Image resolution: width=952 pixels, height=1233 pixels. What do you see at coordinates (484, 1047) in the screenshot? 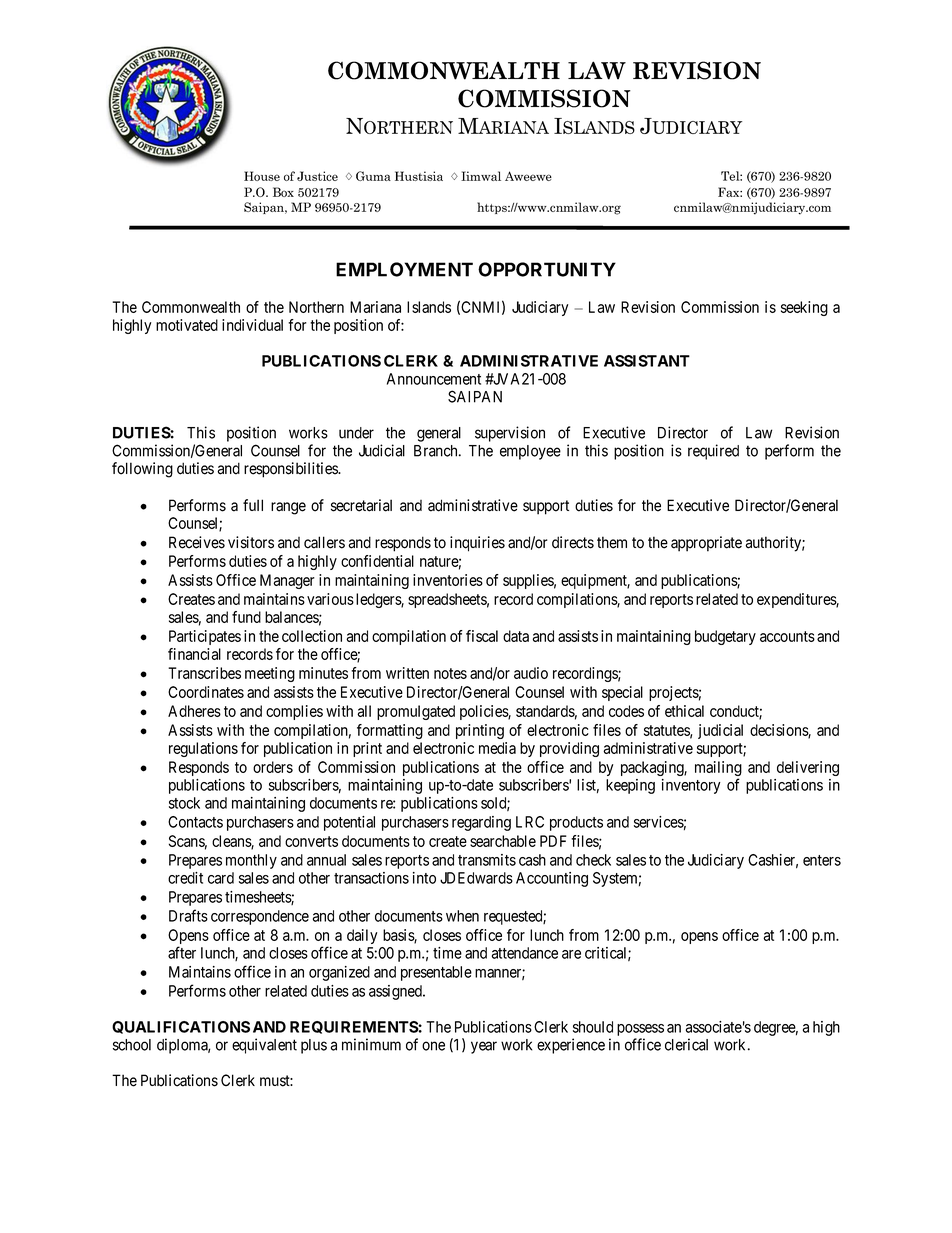
I see `year` at bounding box center [484, 1047].
